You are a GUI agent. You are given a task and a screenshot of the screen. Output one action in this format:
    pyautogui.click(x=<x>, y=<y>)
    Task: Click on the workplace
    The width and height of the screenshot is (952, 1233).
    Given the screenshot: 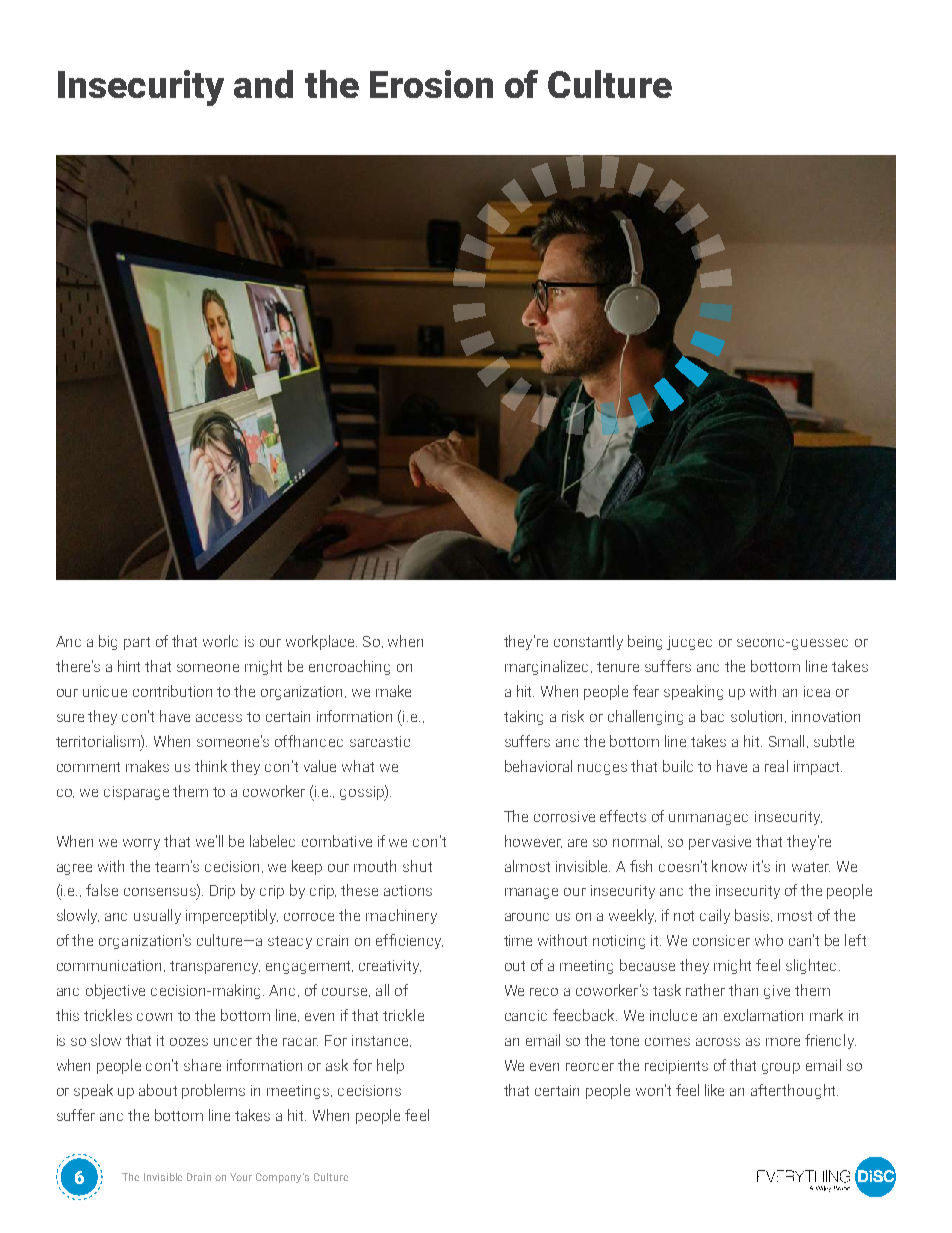 What is the action you would take?
    pyautogui.click(x=321, y=642)
